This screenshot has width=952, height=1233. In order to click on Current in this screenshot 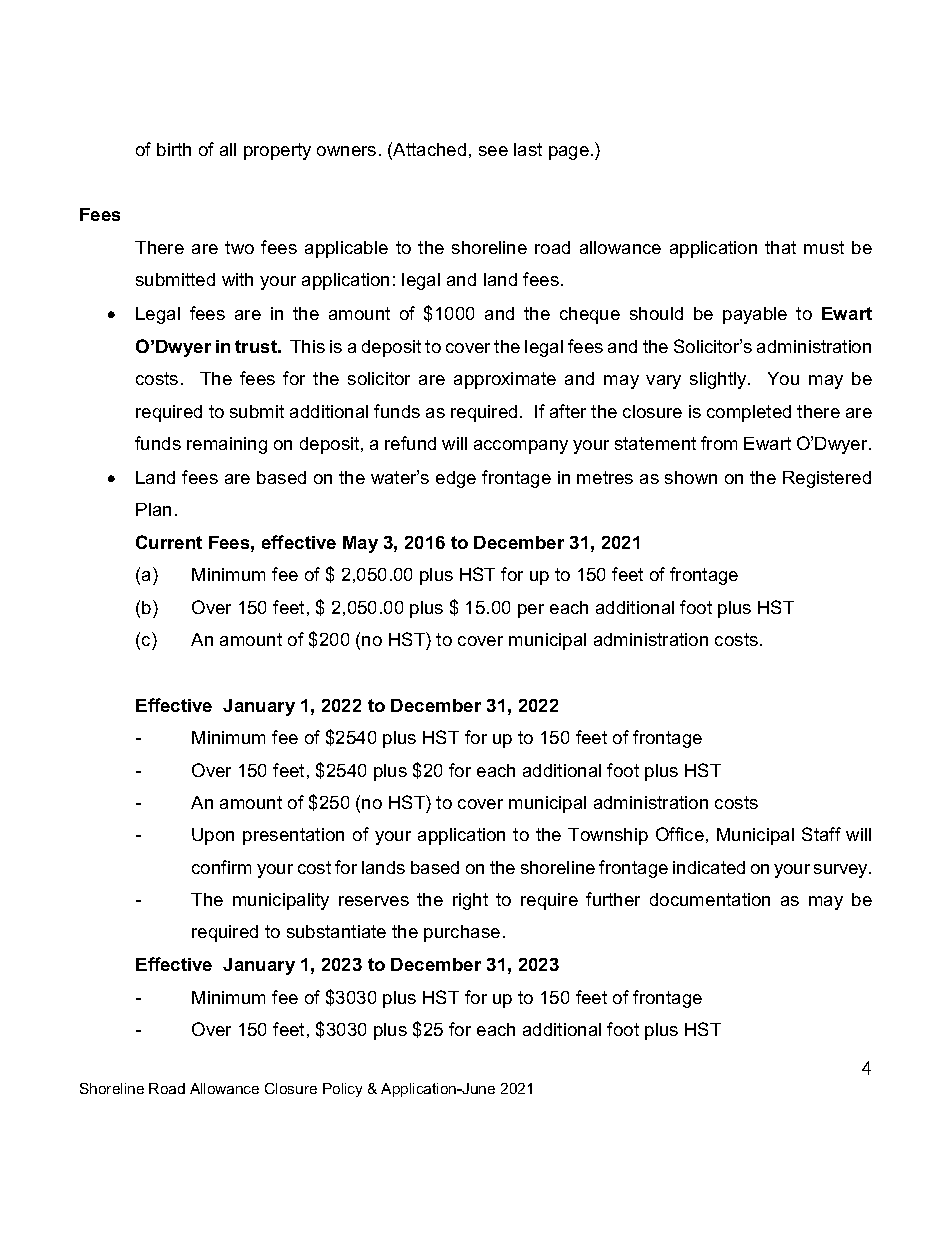, I will do `click(169, 542)`.
